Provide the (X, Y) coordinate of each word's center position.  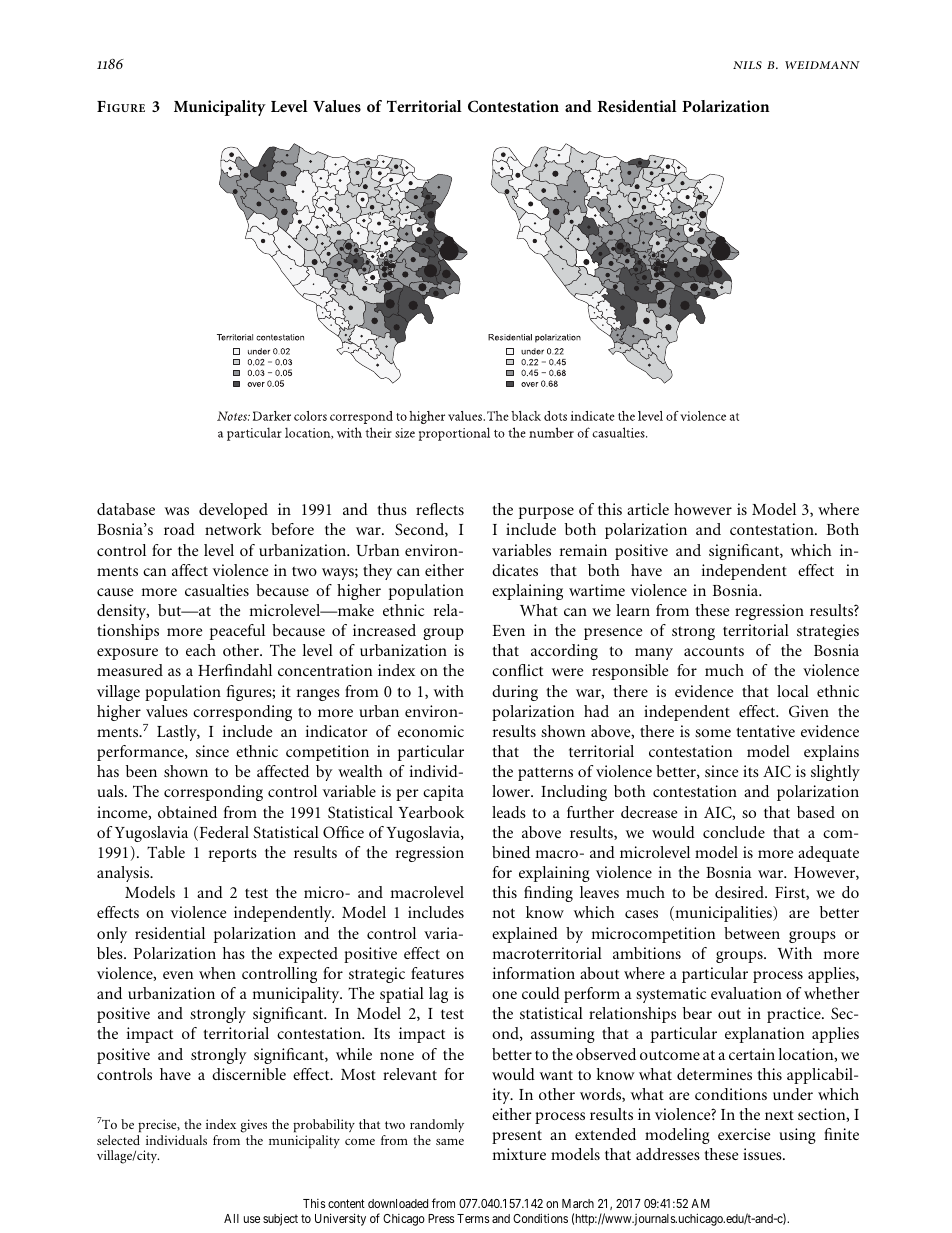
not (503, 913)
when (217, 973)
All (231, 1218)
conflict (517, 670)
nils (747, 65)
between (752, 933)
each (201, 650)
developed (233, 511)
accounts (714, 651)
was (177, 511)
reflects (440, 509)
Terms (473, 1218)
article (648, 509)
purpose (546, 513)
